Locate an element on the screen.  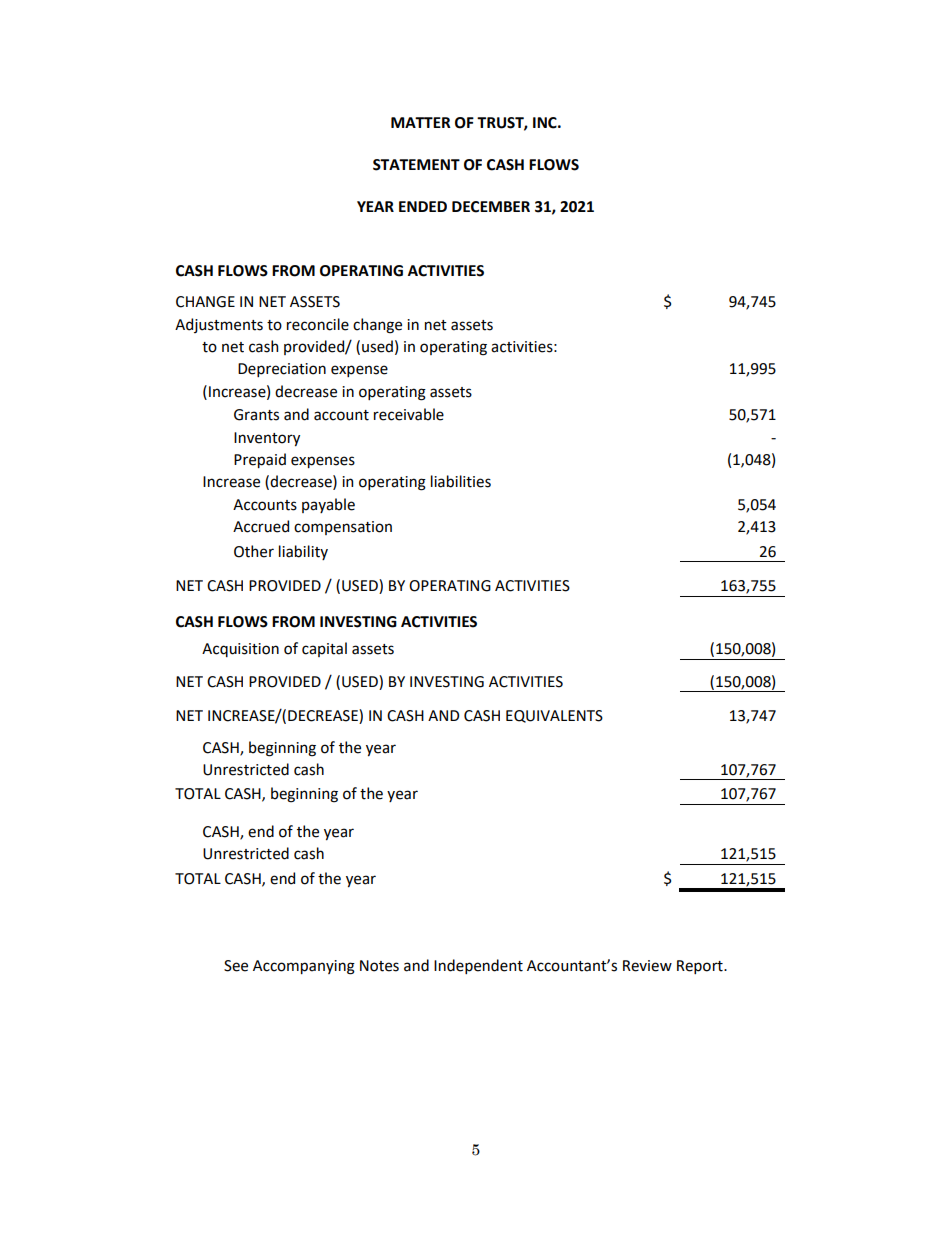
DECEMBER is located at coordinates (491, 207).
